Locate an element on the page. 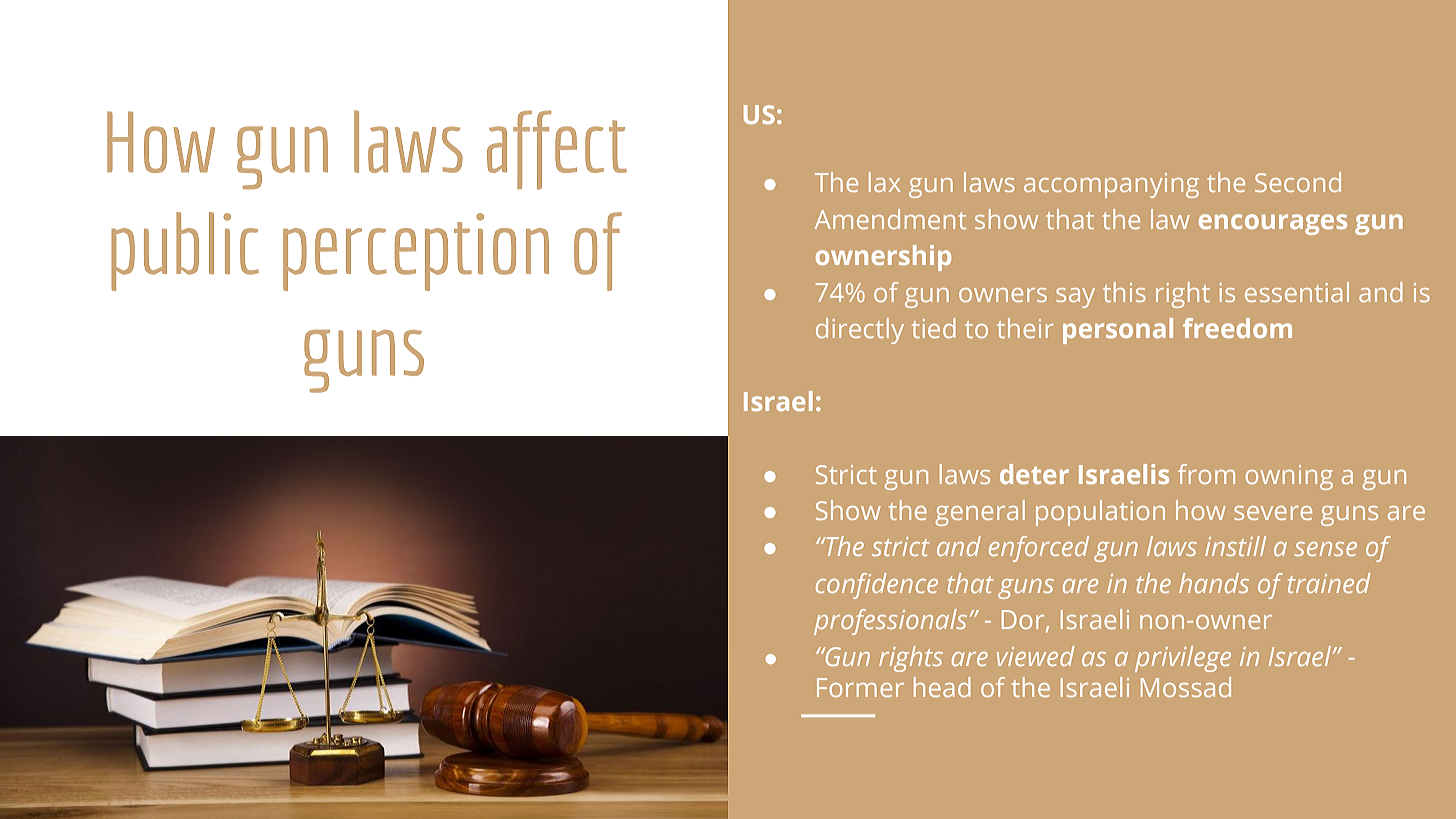 Image resolution: width=1456 pixels, height=819 pixels. directly is located at coordinates (860, 331).
